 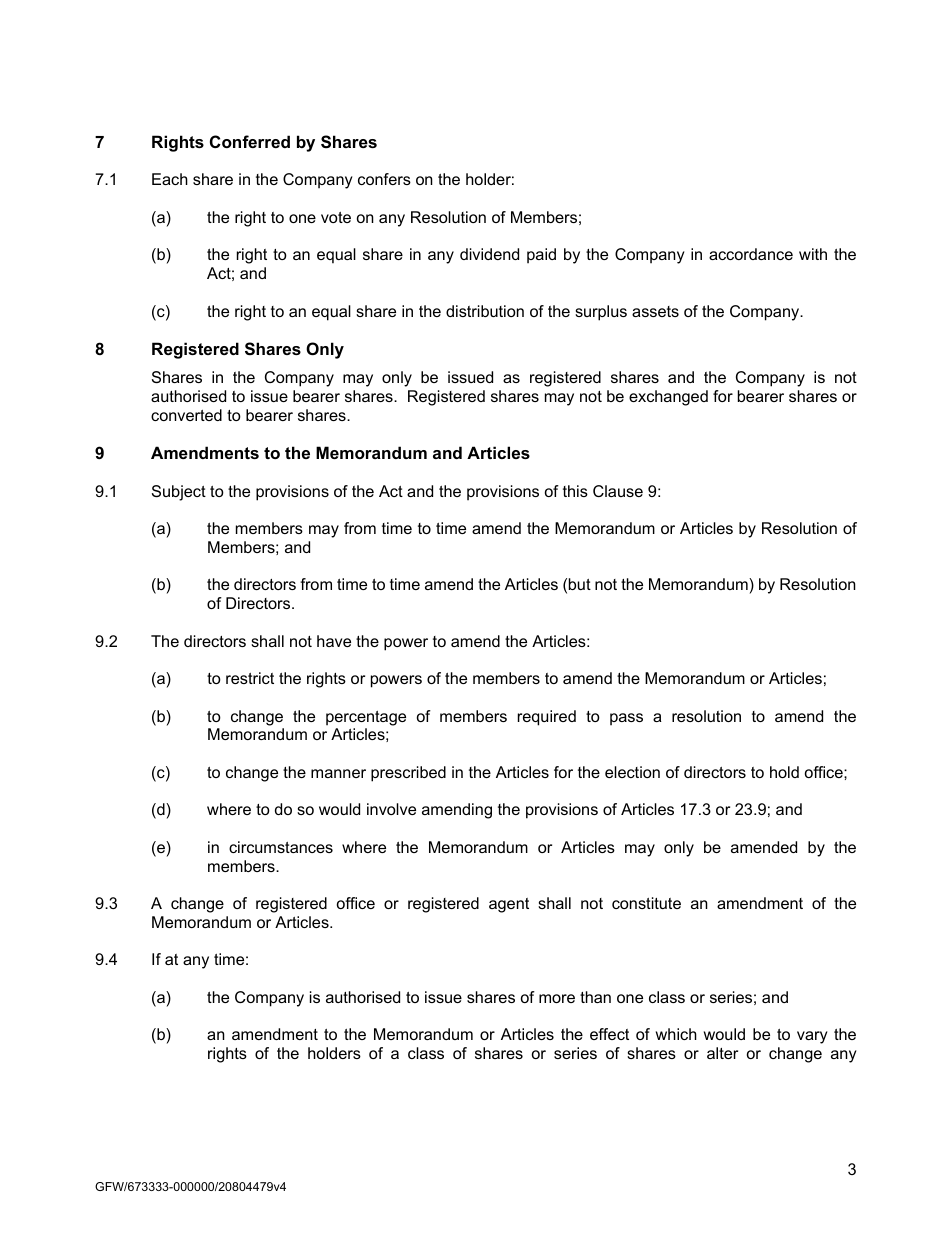 I want to click on election, so click(x=632, y=772).
